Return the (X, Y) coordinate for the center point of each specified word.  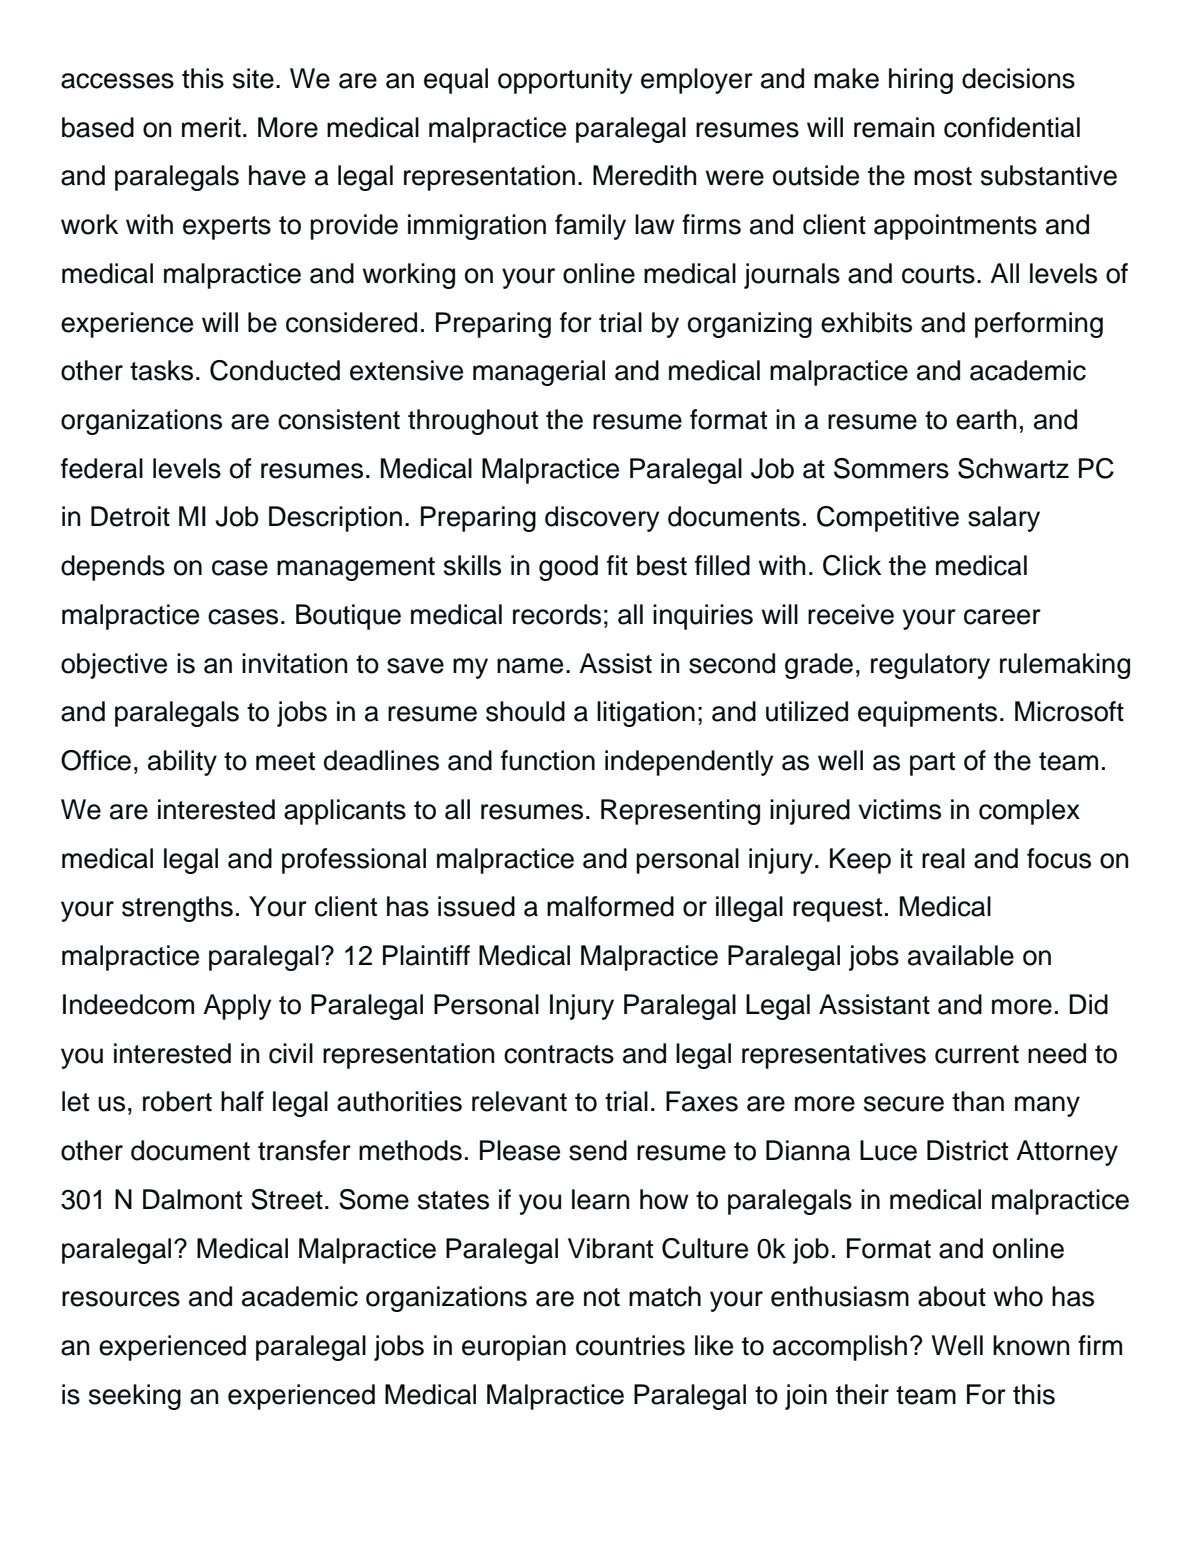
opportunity (565, 81)
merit (211, 127)
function (548, 760)
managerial (539, 373)
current (977, 1054)
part (932, 764)
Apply (237, 1007)
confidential (1012, 127)
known (1031, 1345)
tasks (161, 370)
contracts (559, 1054)
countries (630, 1345)
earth (986, 419)
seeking (135, 1397)
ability (182, 763)
